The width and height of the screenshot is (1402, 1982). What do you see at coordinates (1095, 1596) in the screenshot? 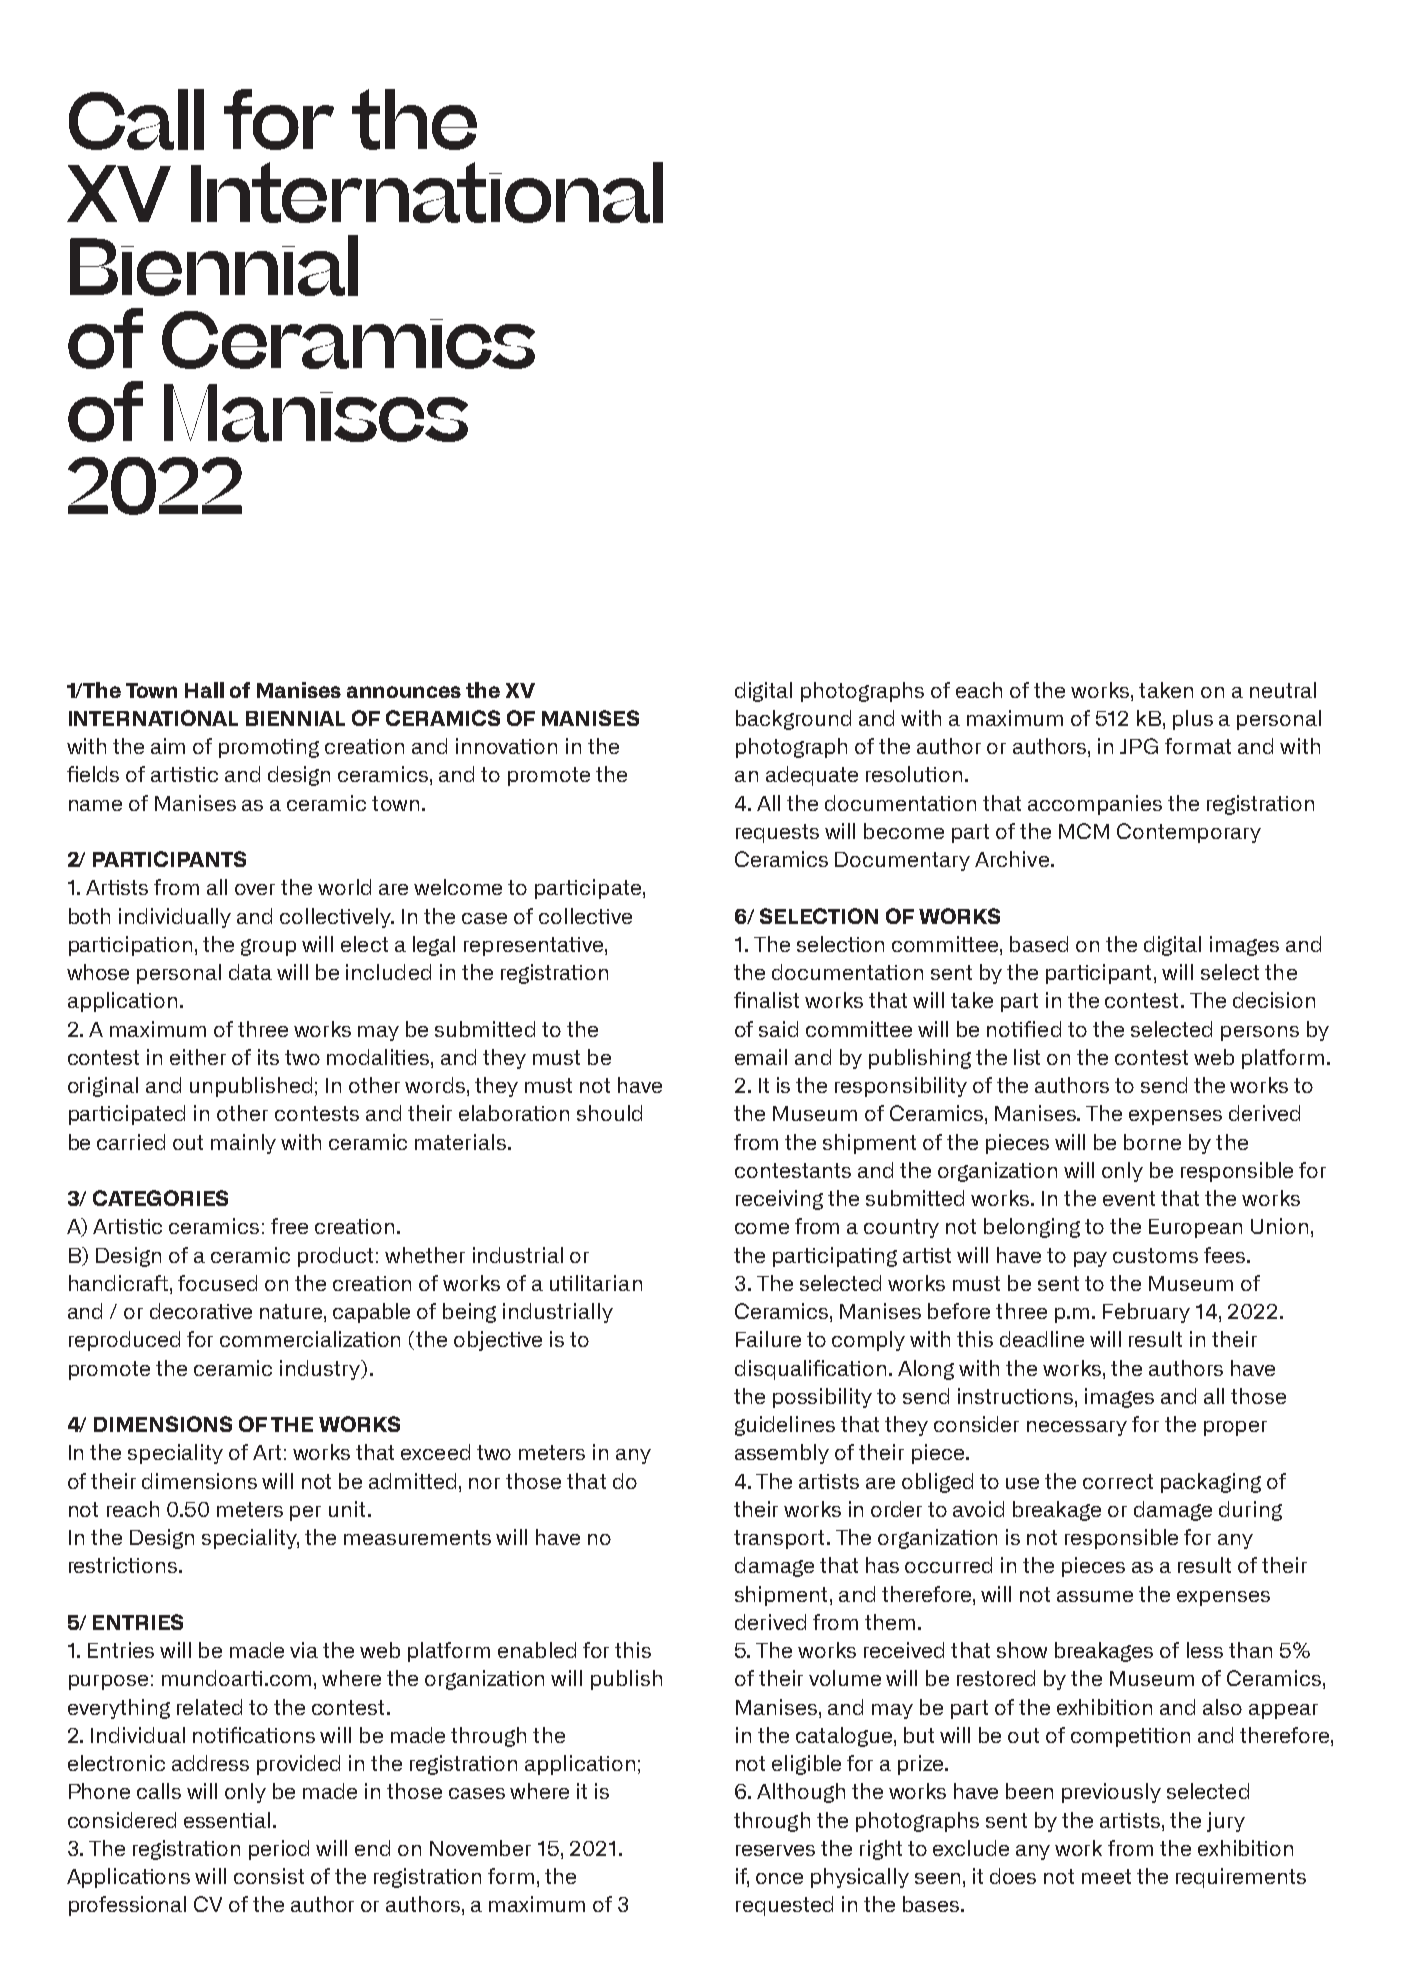
I see `assume` at bounding box center [1095, 1596].
